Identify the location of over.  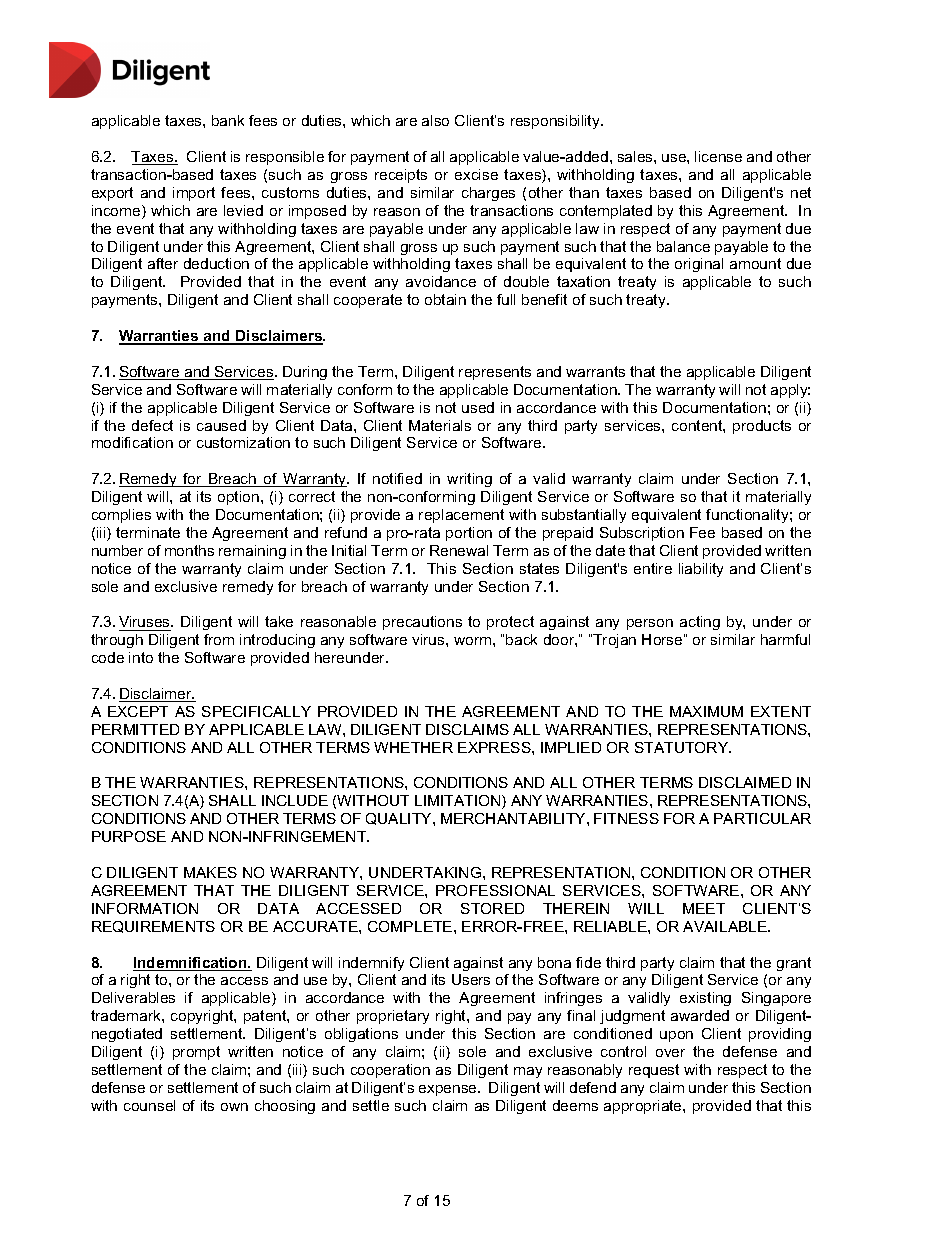
(670, 1053).
